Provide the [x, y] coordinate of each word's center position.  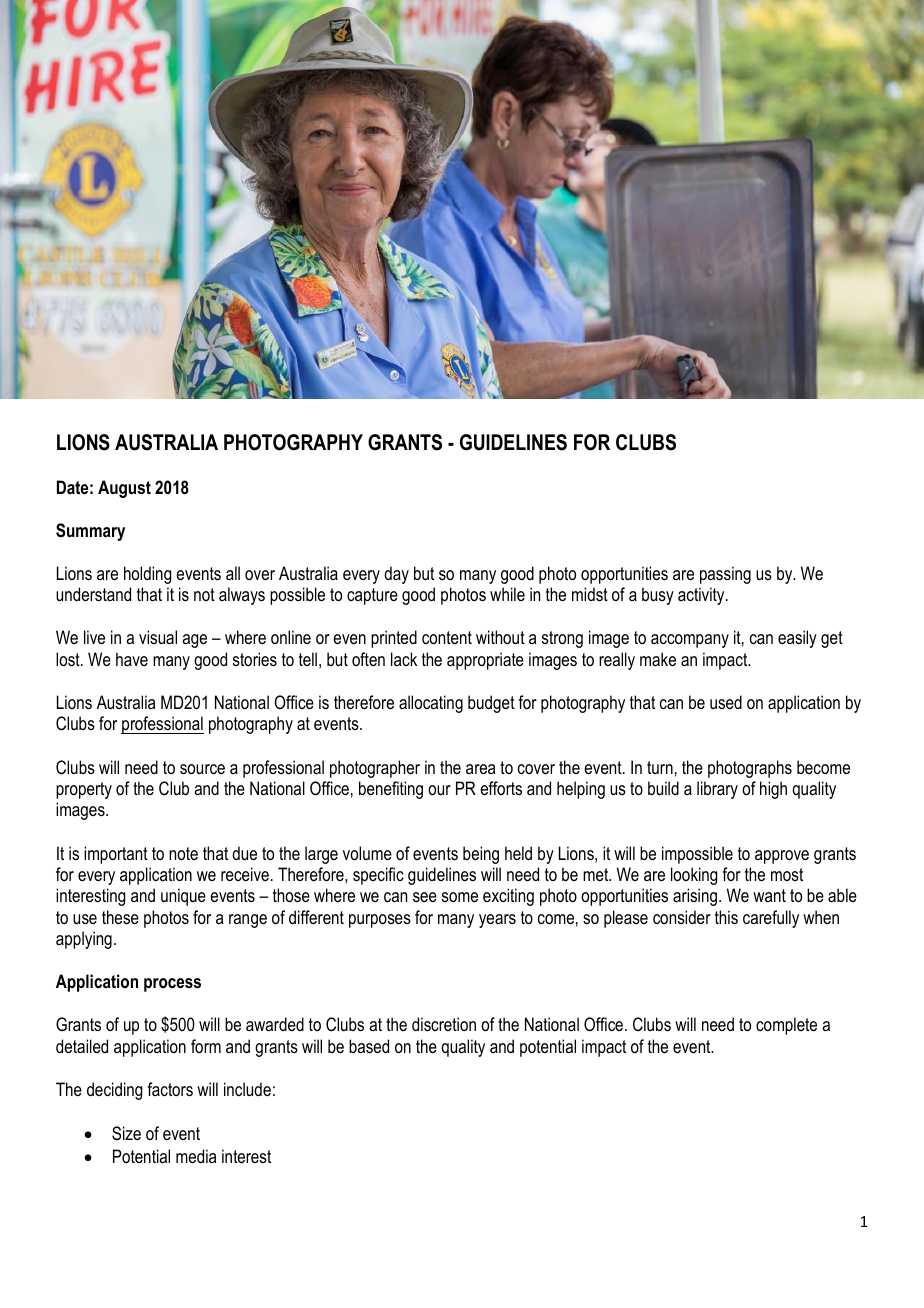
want [769, 895]
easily [797, 639]
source [202, 769]
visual [158, 637]
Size [126, 1133]
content [447, 638]
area [480, 769]
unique [183, 897]
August [124, 489]
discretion [444, 1024]
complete [786, 1026]
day [396, 575]
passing [725, 575]
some [460, 897]
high [773, 790]
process [172, 985]
